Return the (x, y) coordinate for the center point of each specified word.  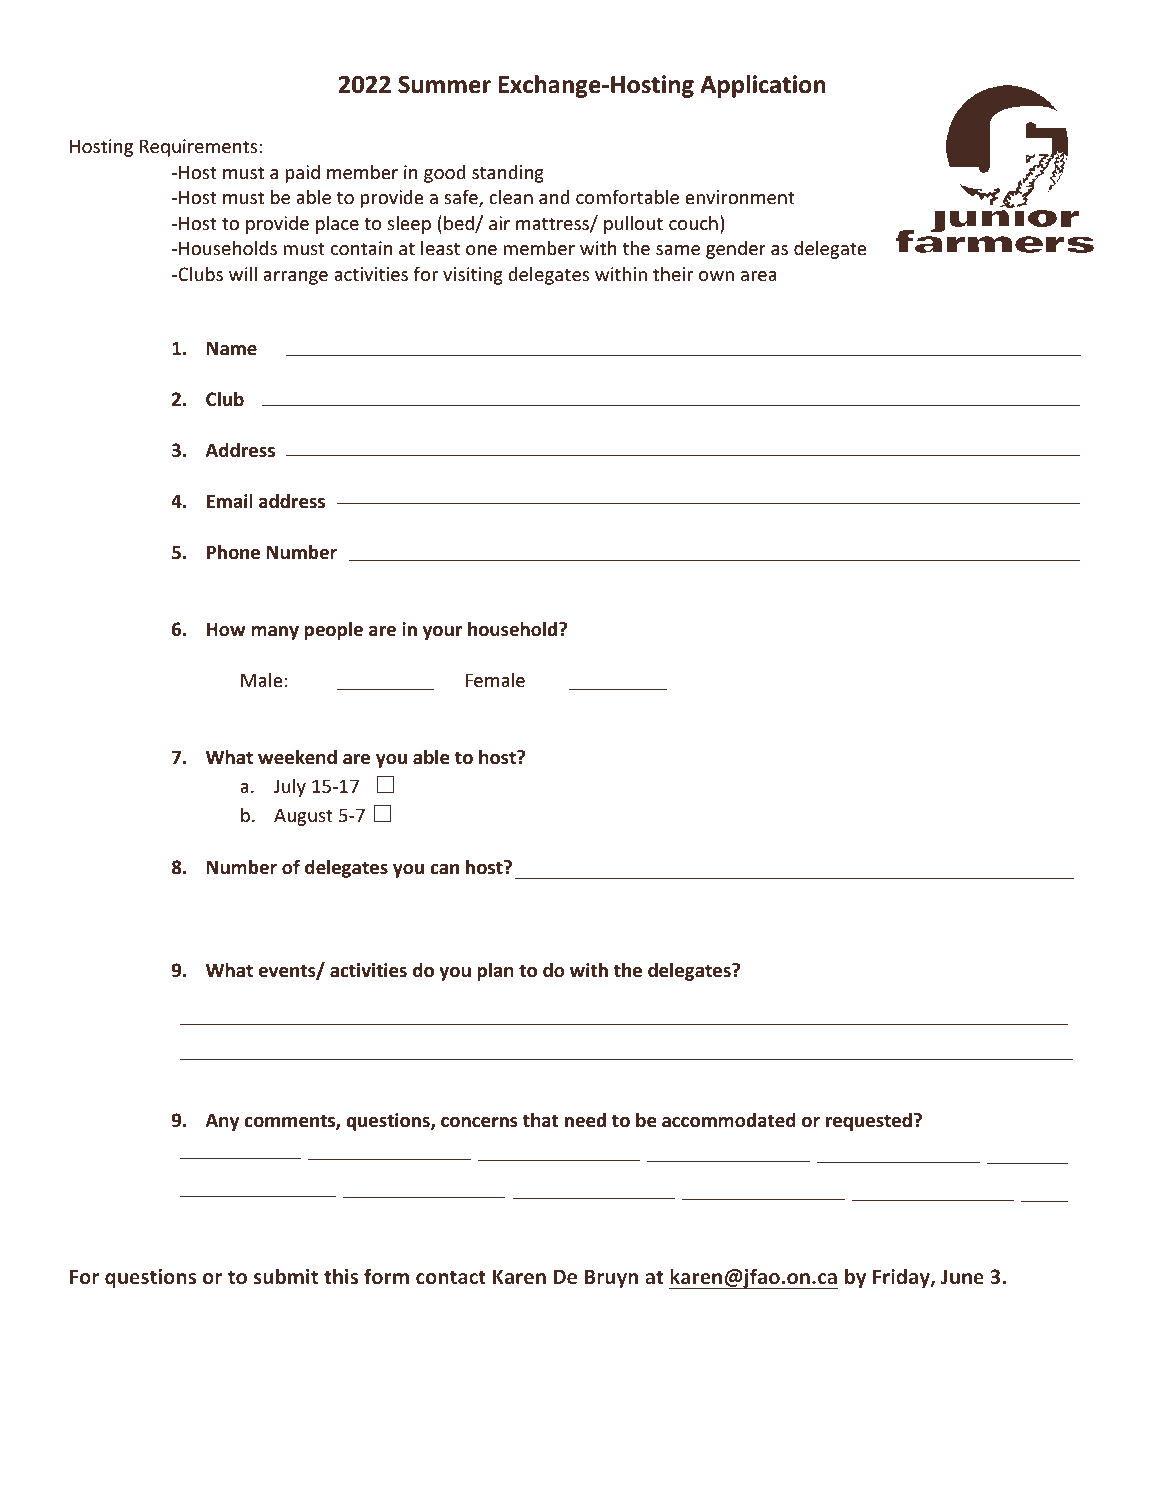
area (759, 276)
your (442, 633)
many (275, 633)
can (444, 869)
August (303, 817)
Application (763, 86)
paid (303, 173)
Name (232, 348)
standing (508, 173)
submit (286, 1276)
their (673, 273)
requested (869, 1121)
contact (451, 1277)
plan (495, 971)
